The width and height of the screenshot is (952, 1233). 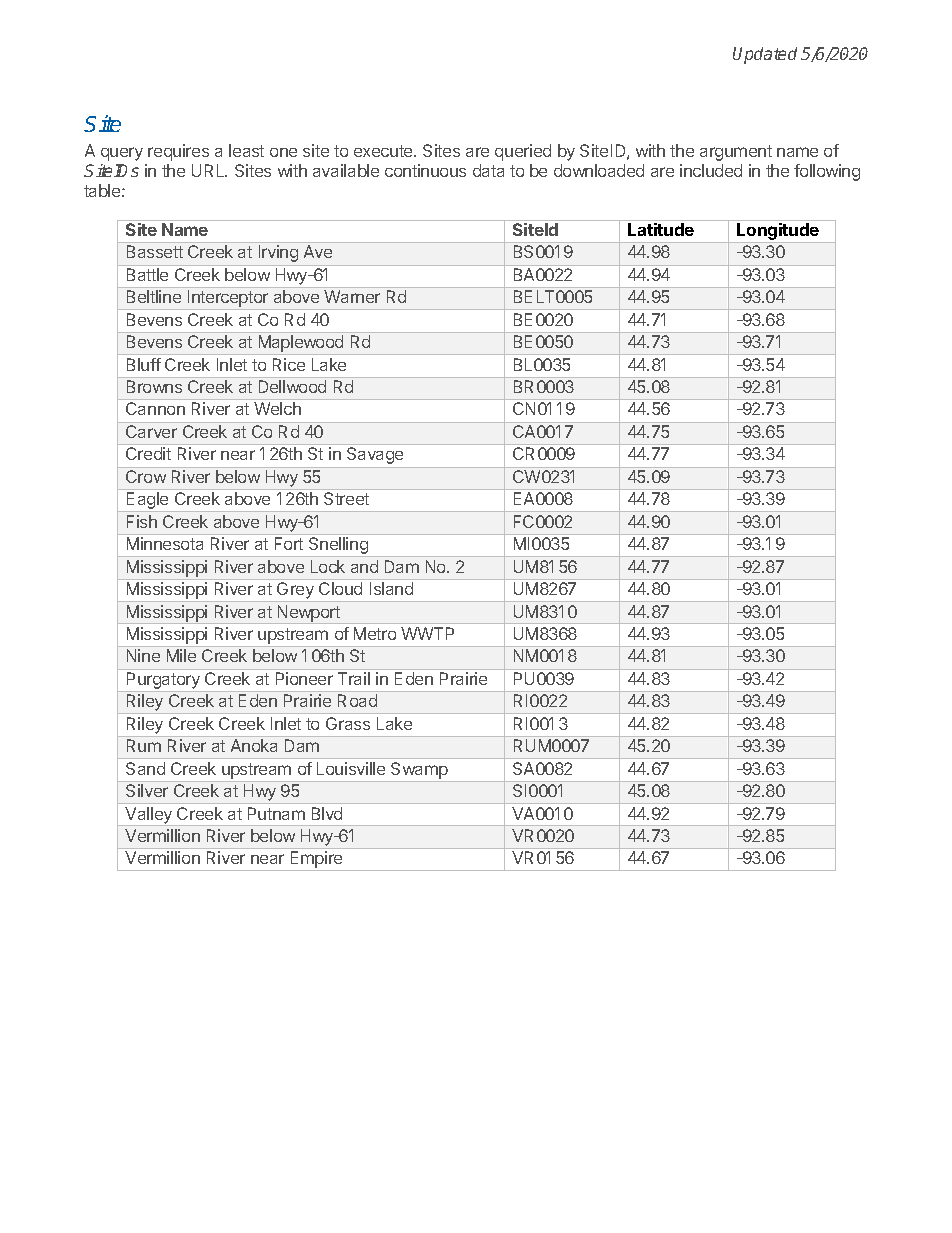 I want to click on Swamp, so click(x=419, y=770).
